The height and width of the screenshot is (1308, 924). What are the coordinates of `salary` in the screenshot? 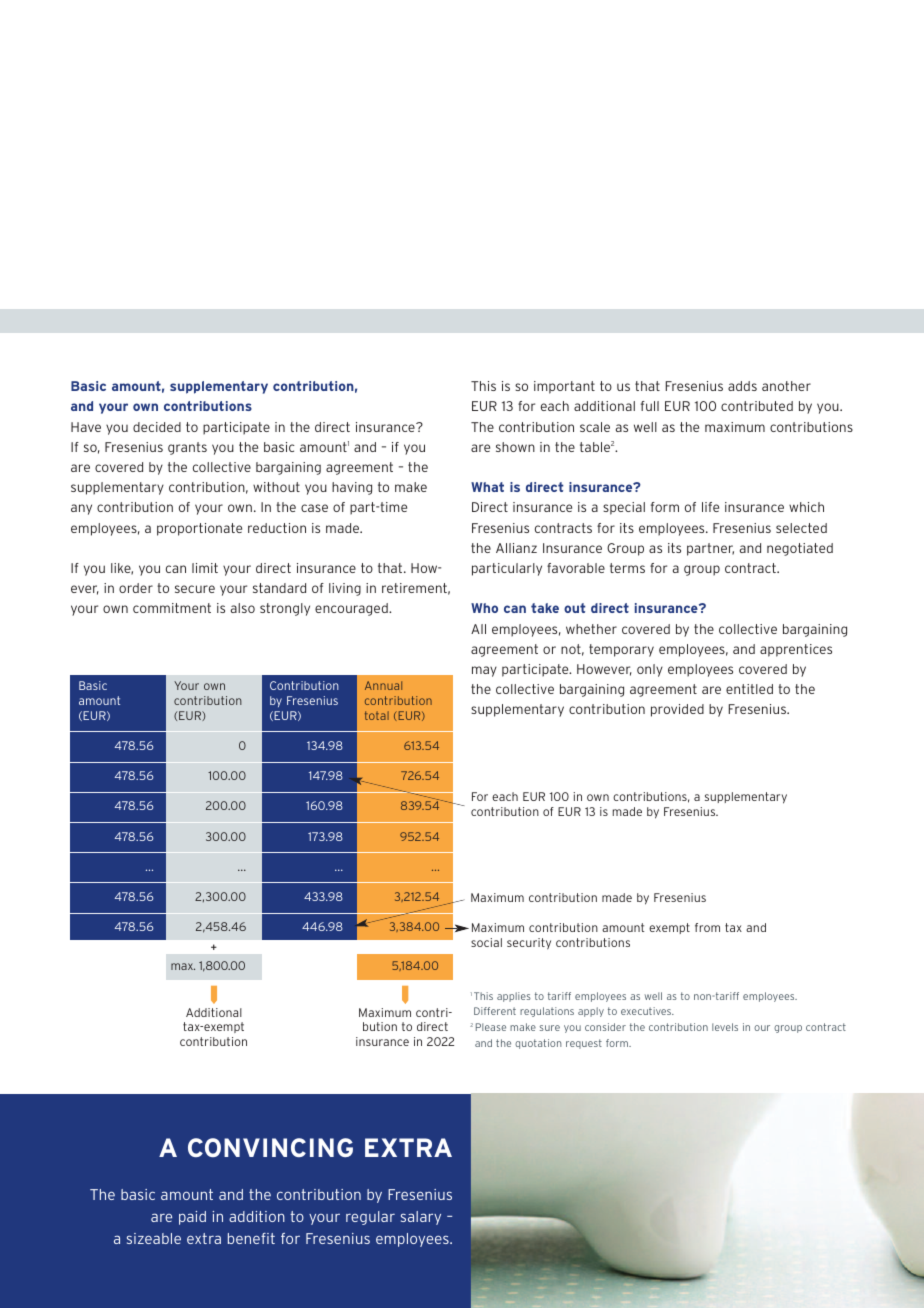 It's located at (421, 1218).
